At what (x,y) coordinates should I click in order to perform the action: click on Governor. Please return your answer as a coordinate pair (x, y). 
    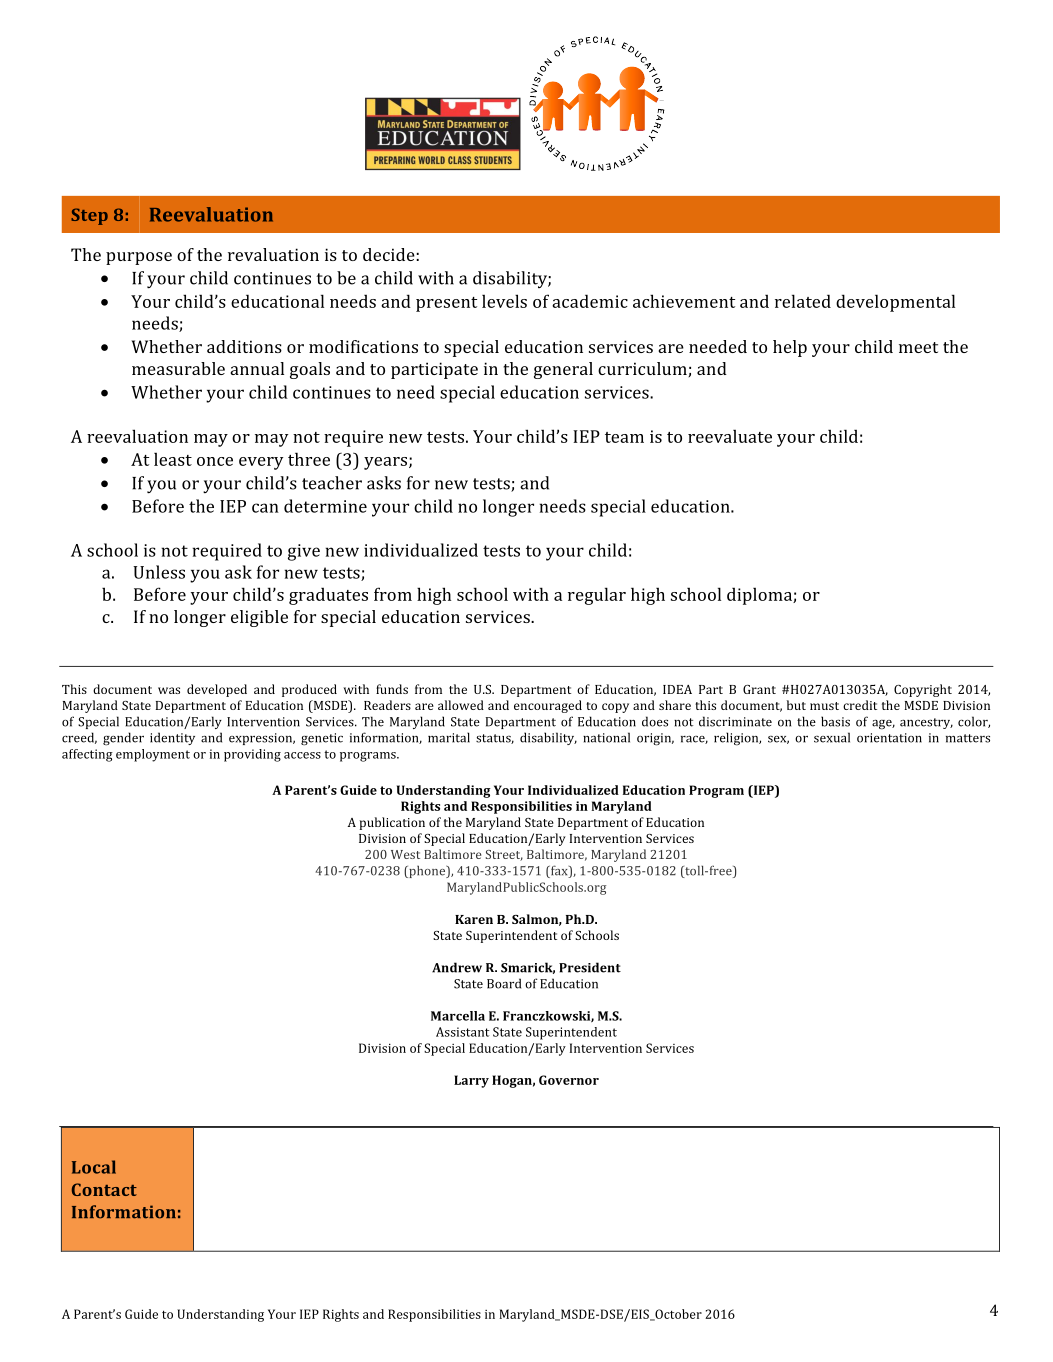
    Looking at the image, I should click on (569, 1080).
